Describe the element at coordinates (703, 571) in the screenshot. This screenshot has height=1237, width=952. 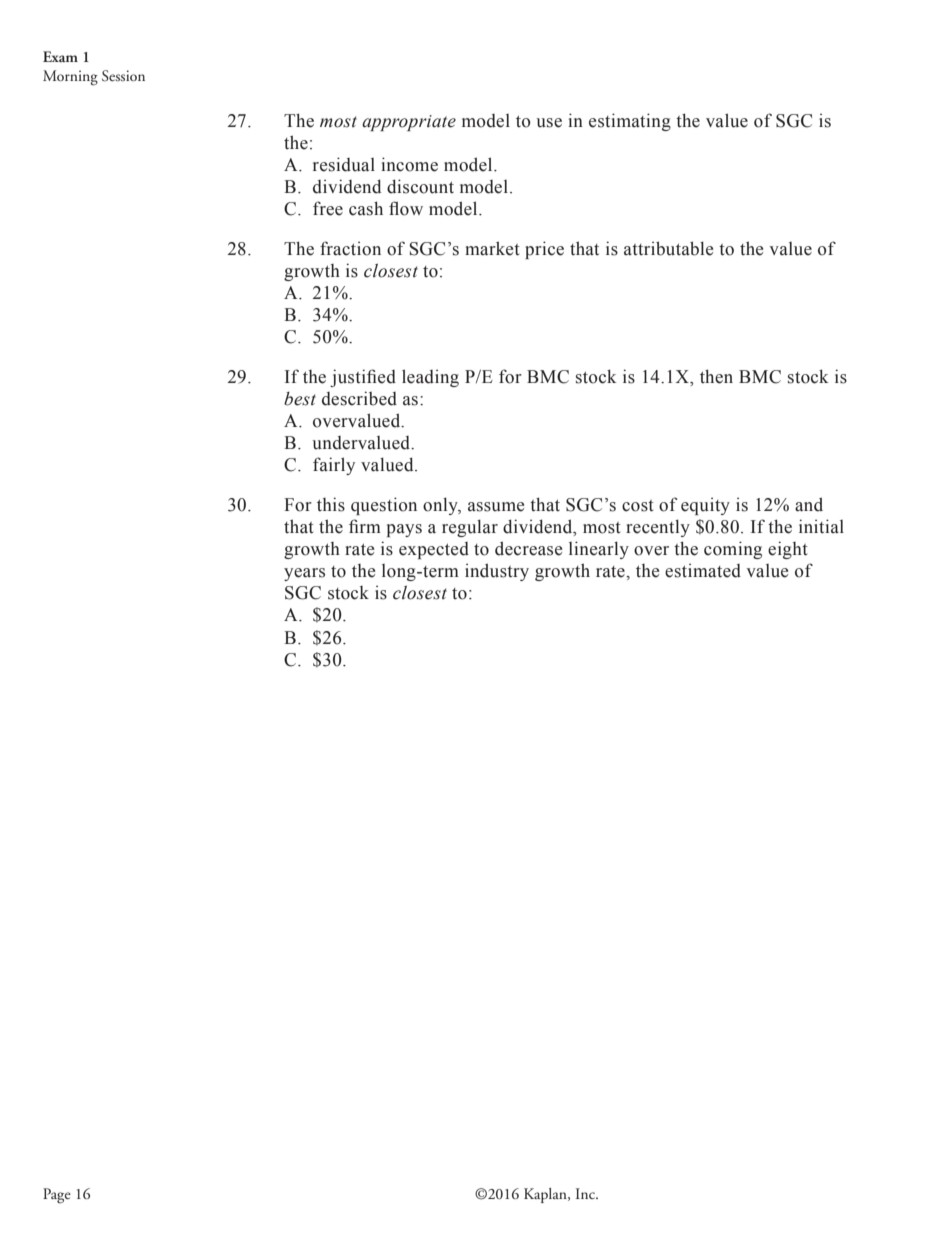
I see `estimated` at that location.
